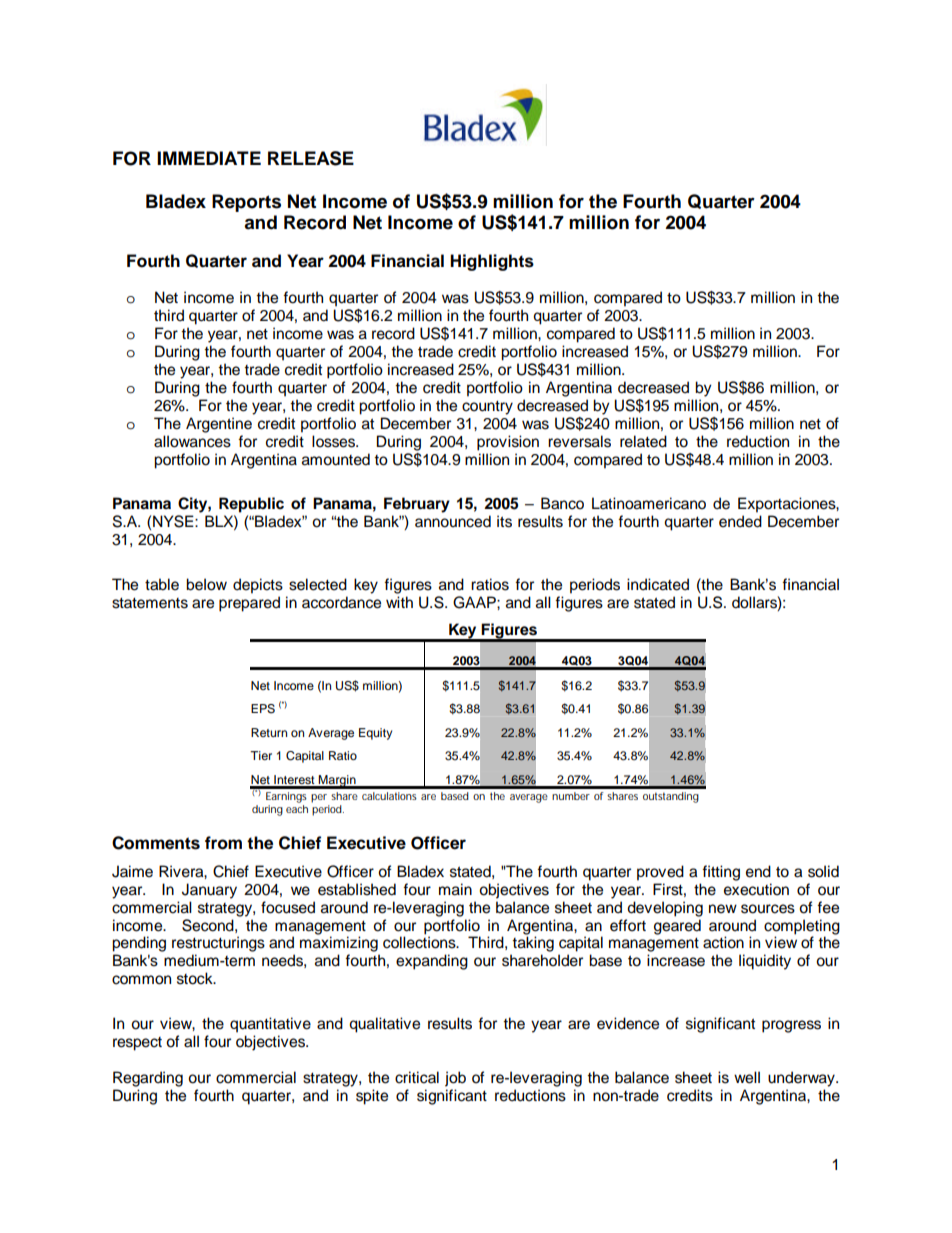 The image size is (952, 1233). I want to click on country, so click(487, 408).
